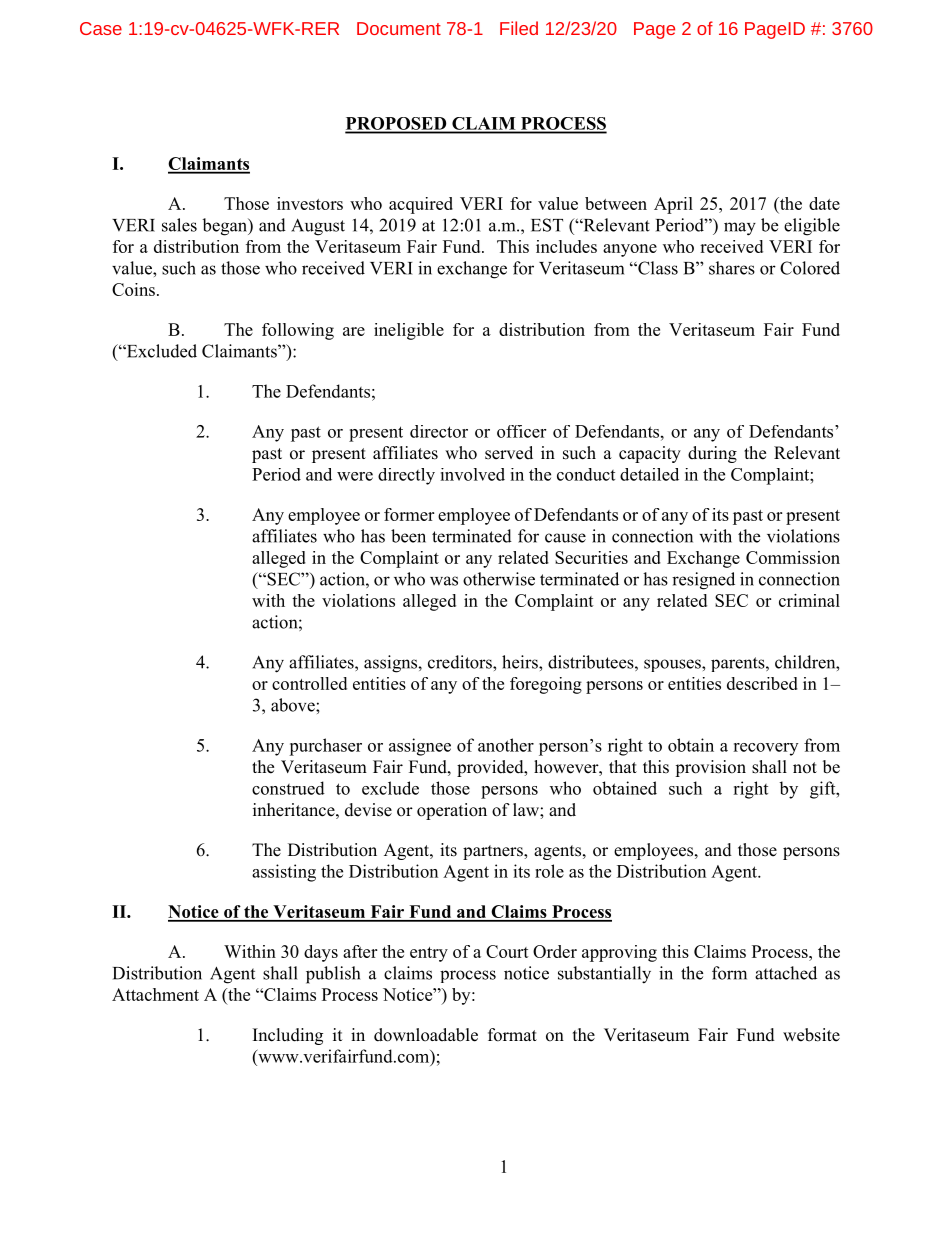 This document has height=1233, width=952. I want to click on Attachment, so click(155, 994).
